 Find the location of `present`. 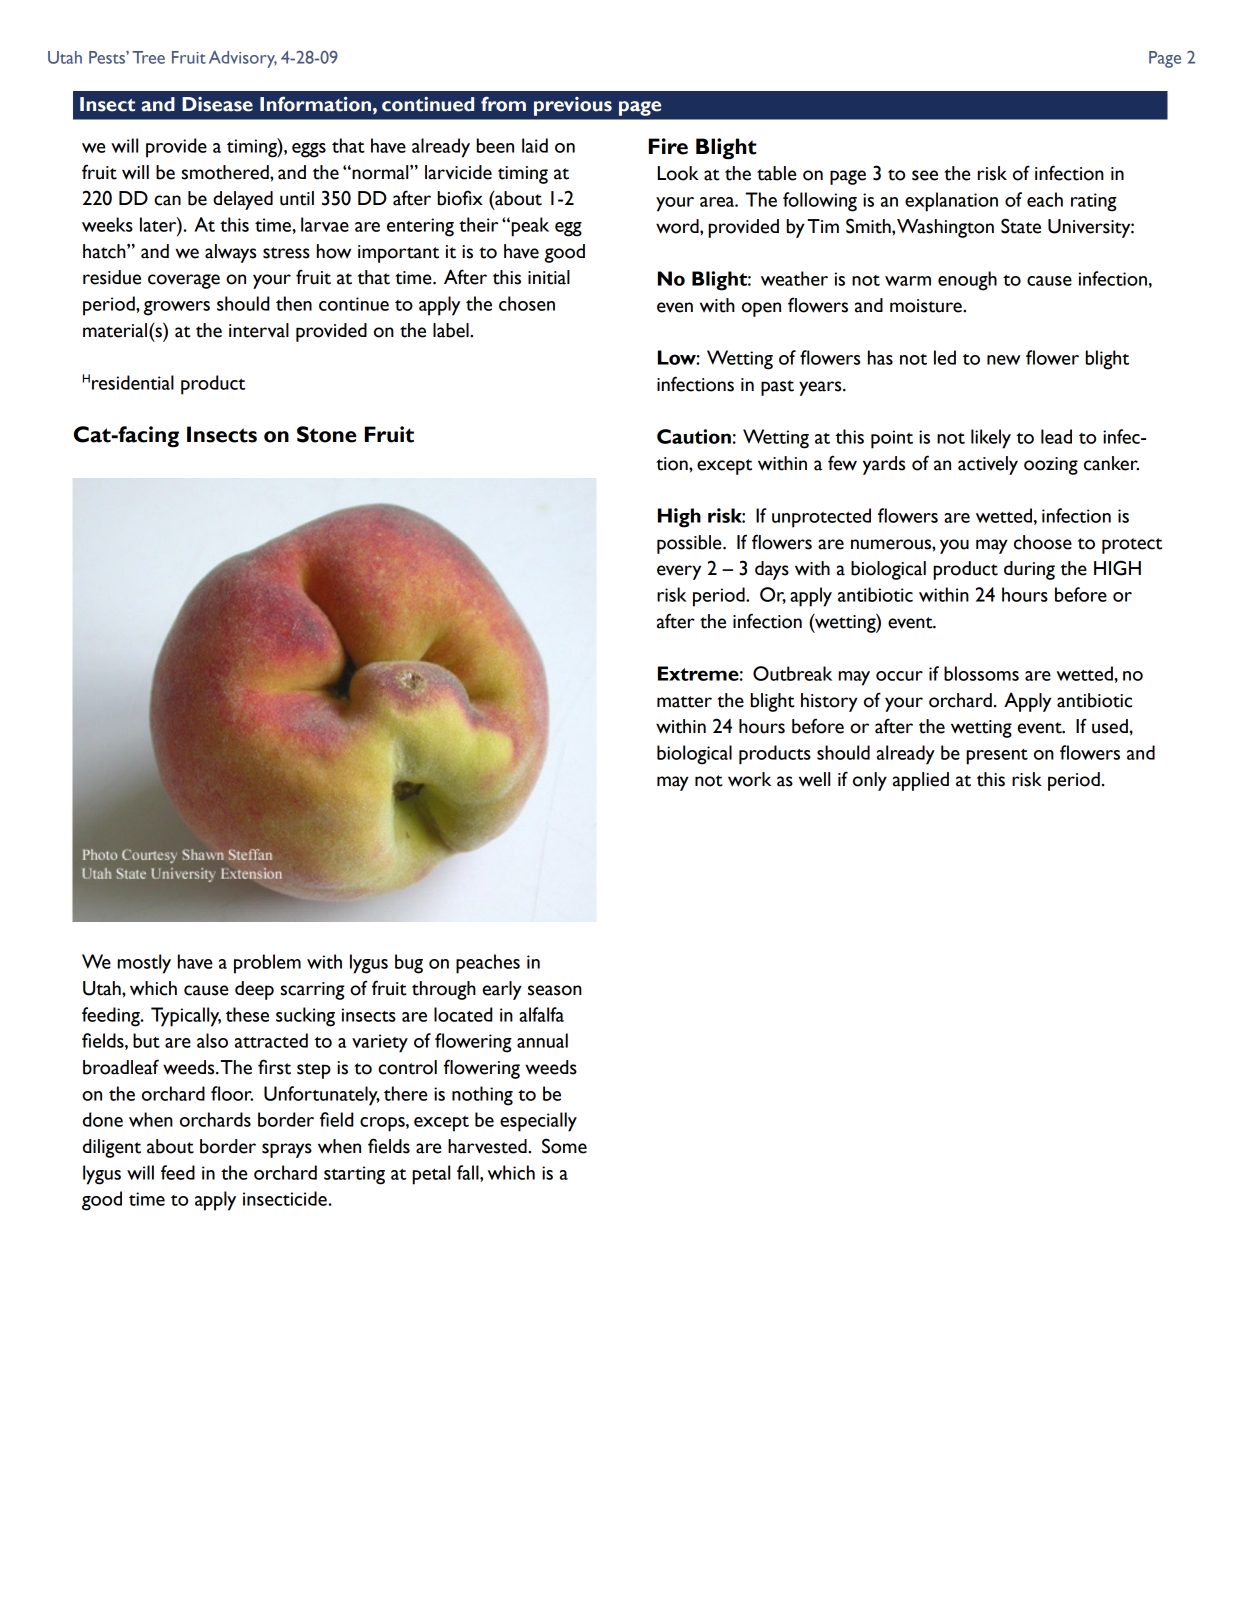

present is located at coordinates (997, 757).
